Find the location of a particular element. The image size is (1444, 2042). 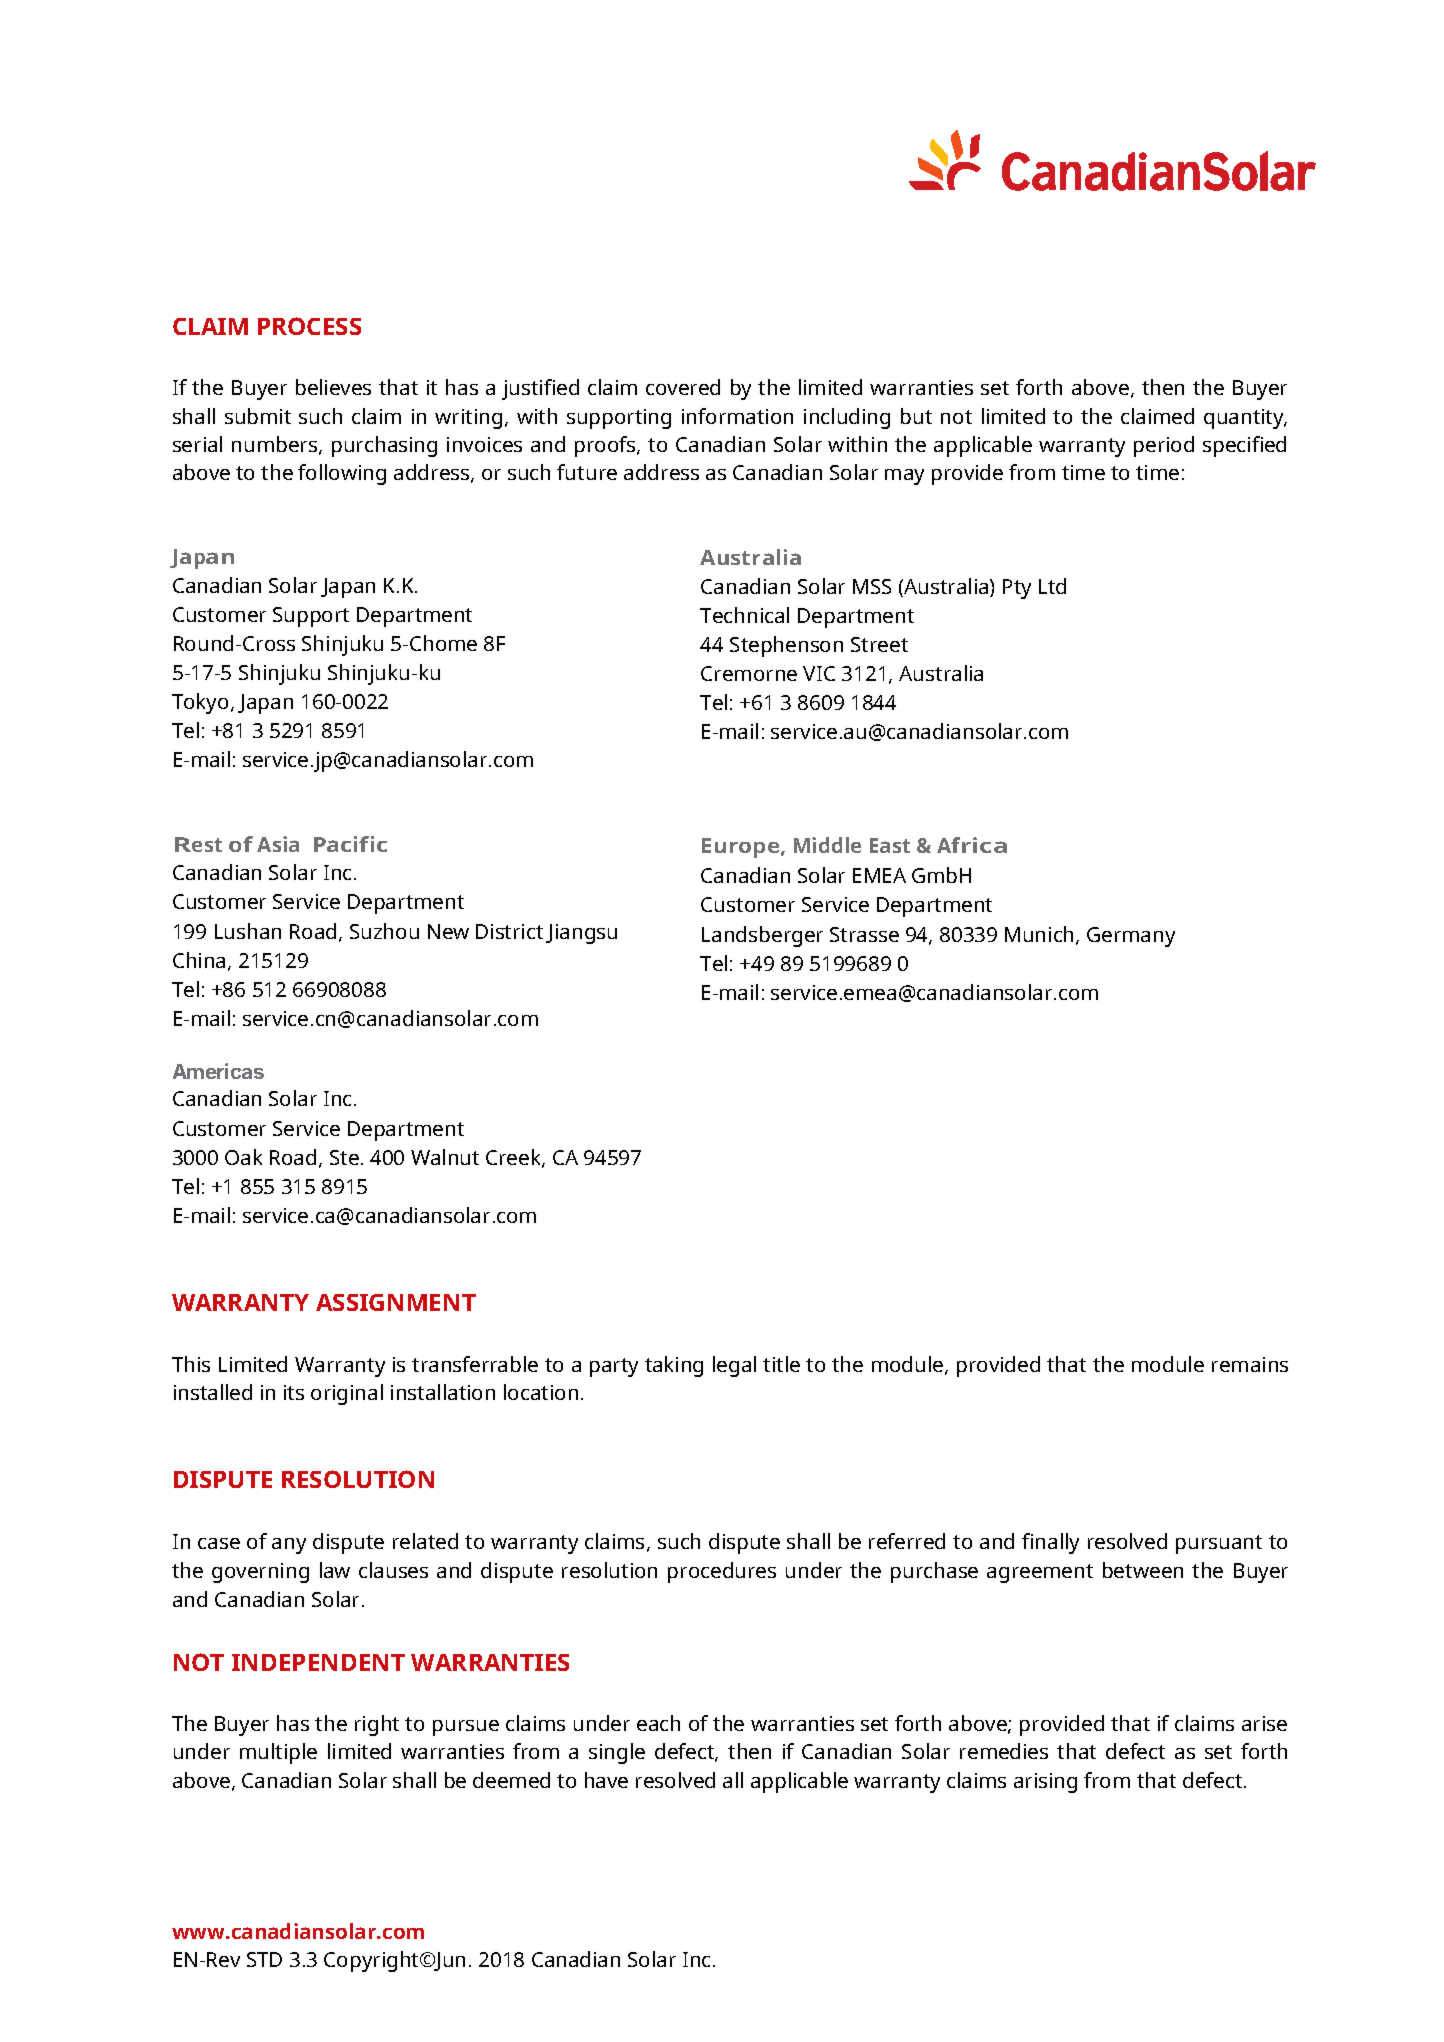

remains is located at coordinates (1250, 1364).
